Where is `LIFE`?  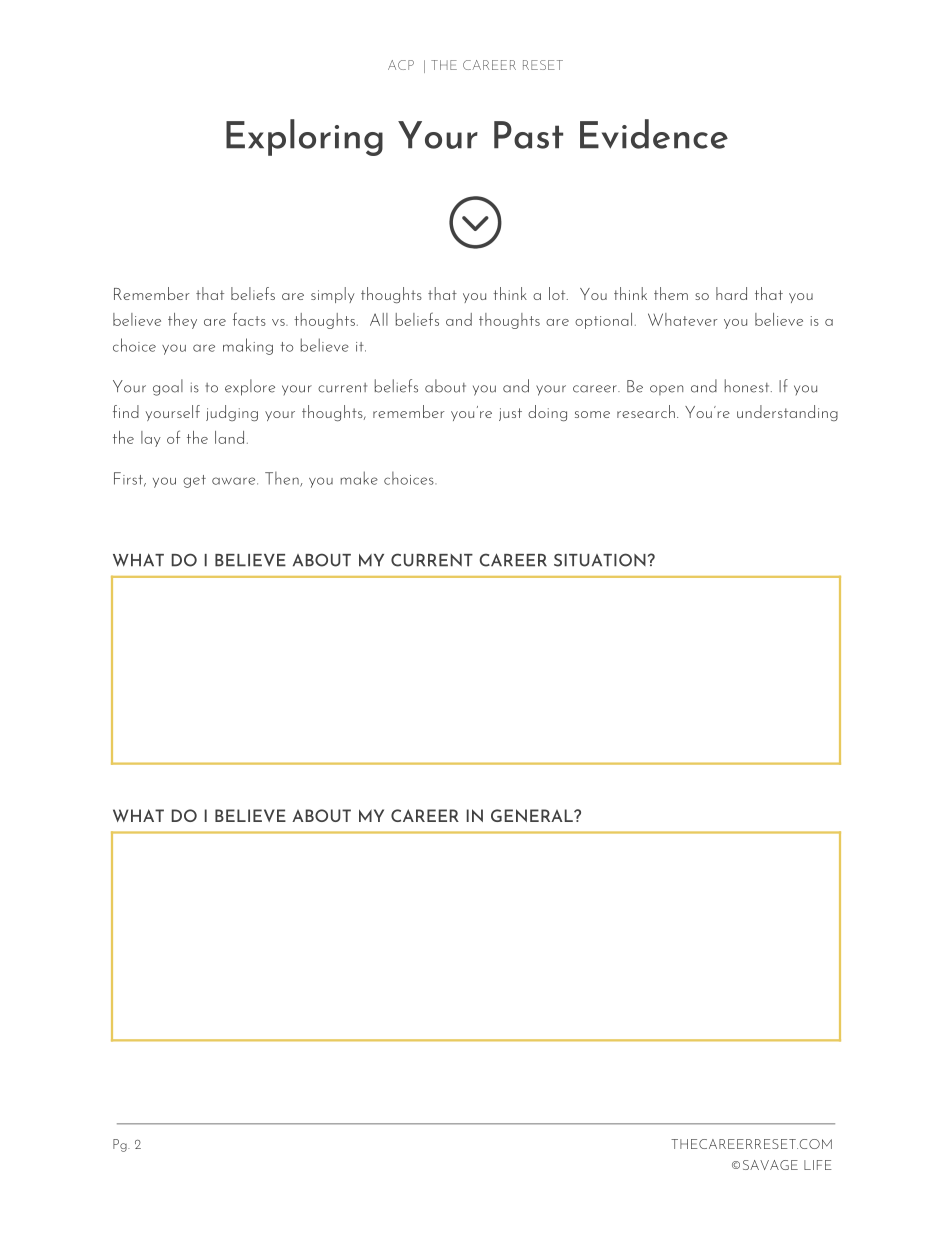 LIFE is located at coordinates (818, 1165).
